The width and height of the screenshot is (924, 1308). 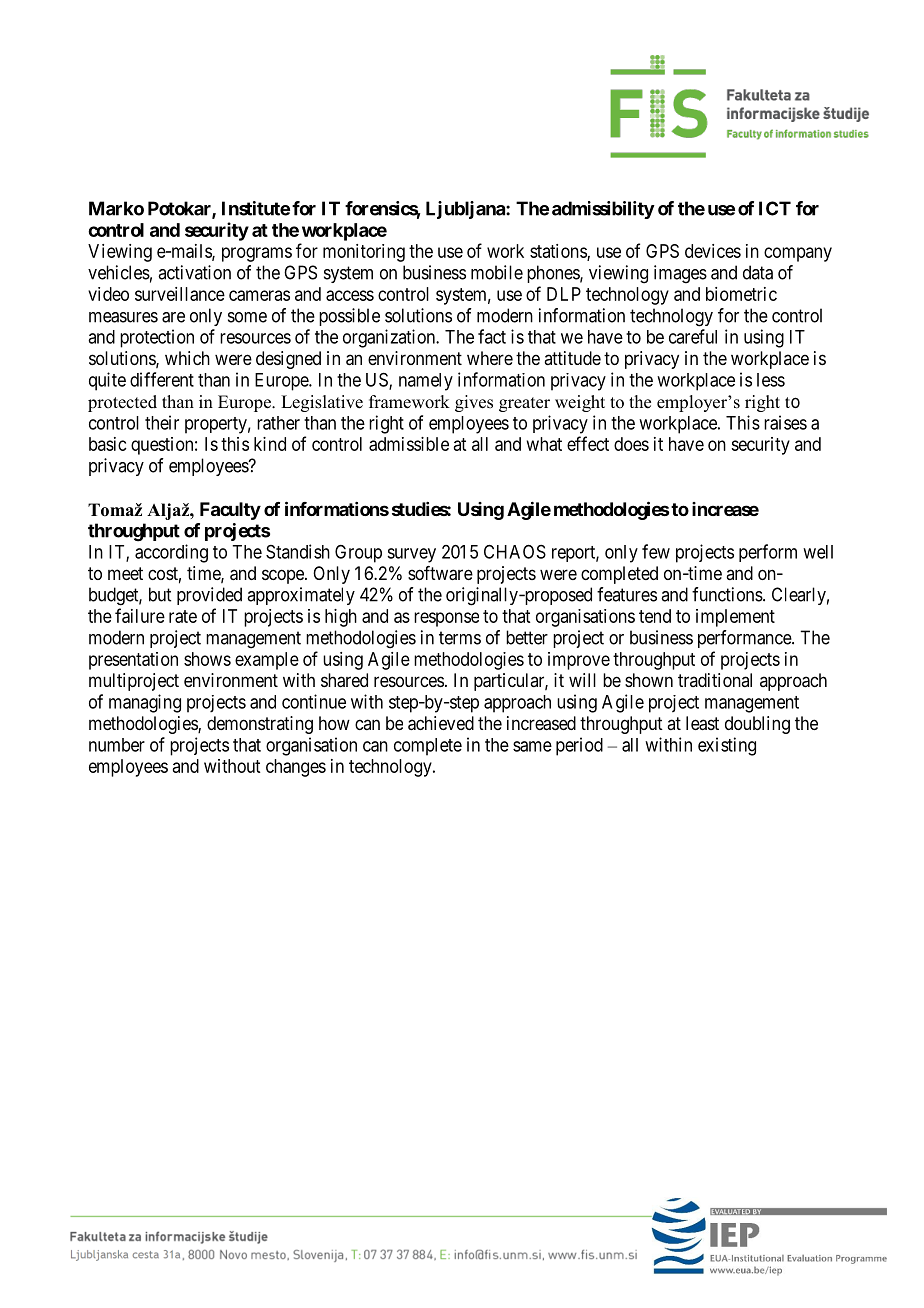 What do you see at coordinates (117, 745) in the screenshot?
I see `number` at bounding box center [117, 745].
